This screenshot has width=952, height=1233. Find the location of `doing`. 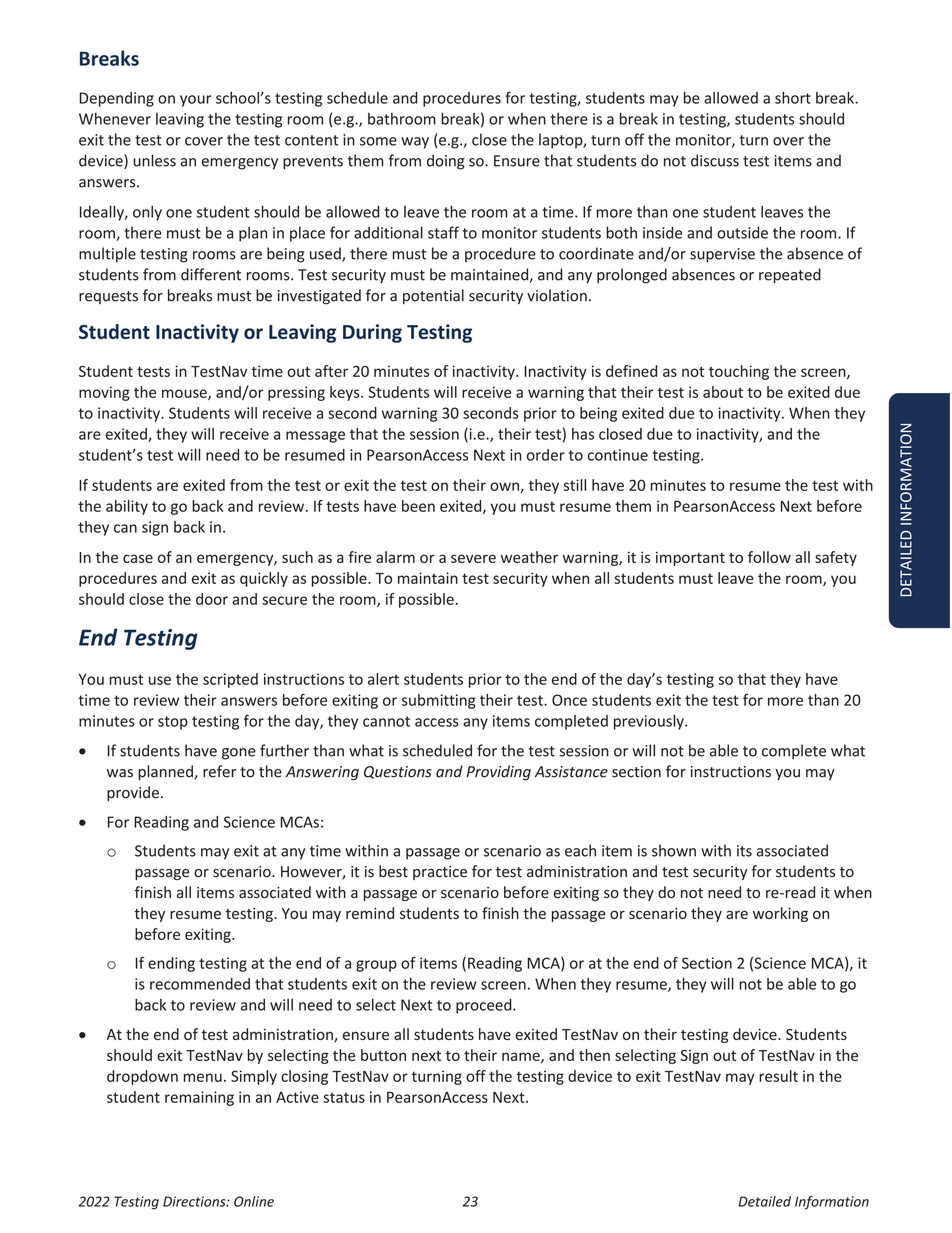

doing is located at coordinates (446, 162).
